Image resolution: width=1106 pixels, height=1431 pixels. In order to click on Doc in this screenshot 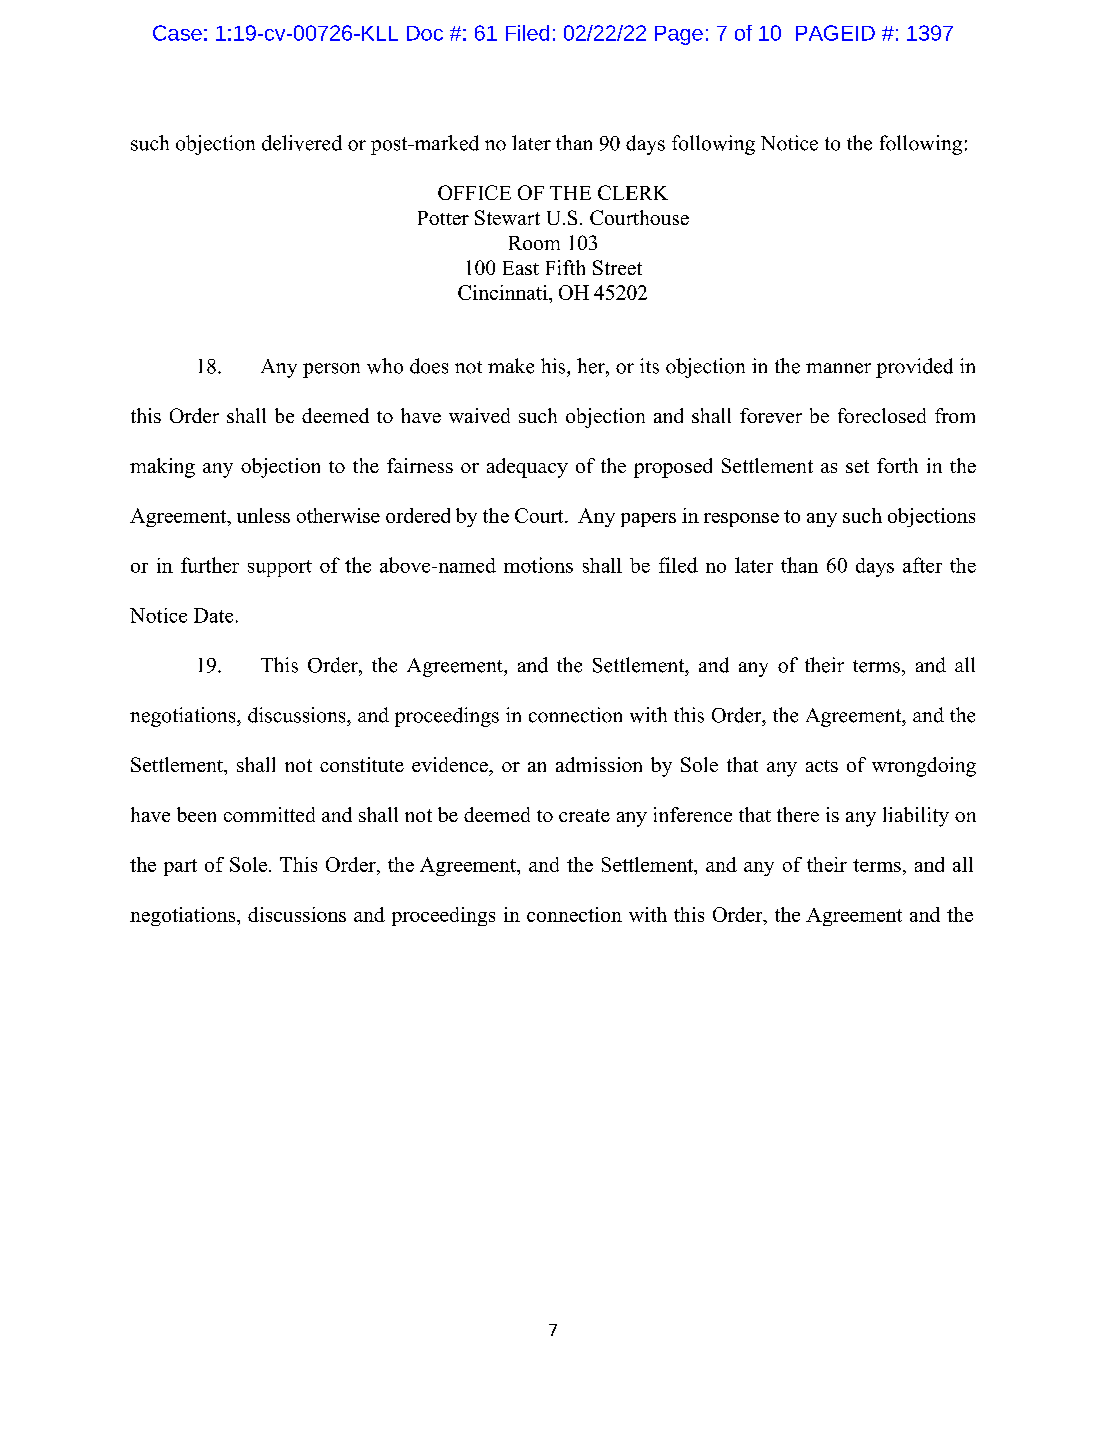, I will do `click(425, 33)`.
